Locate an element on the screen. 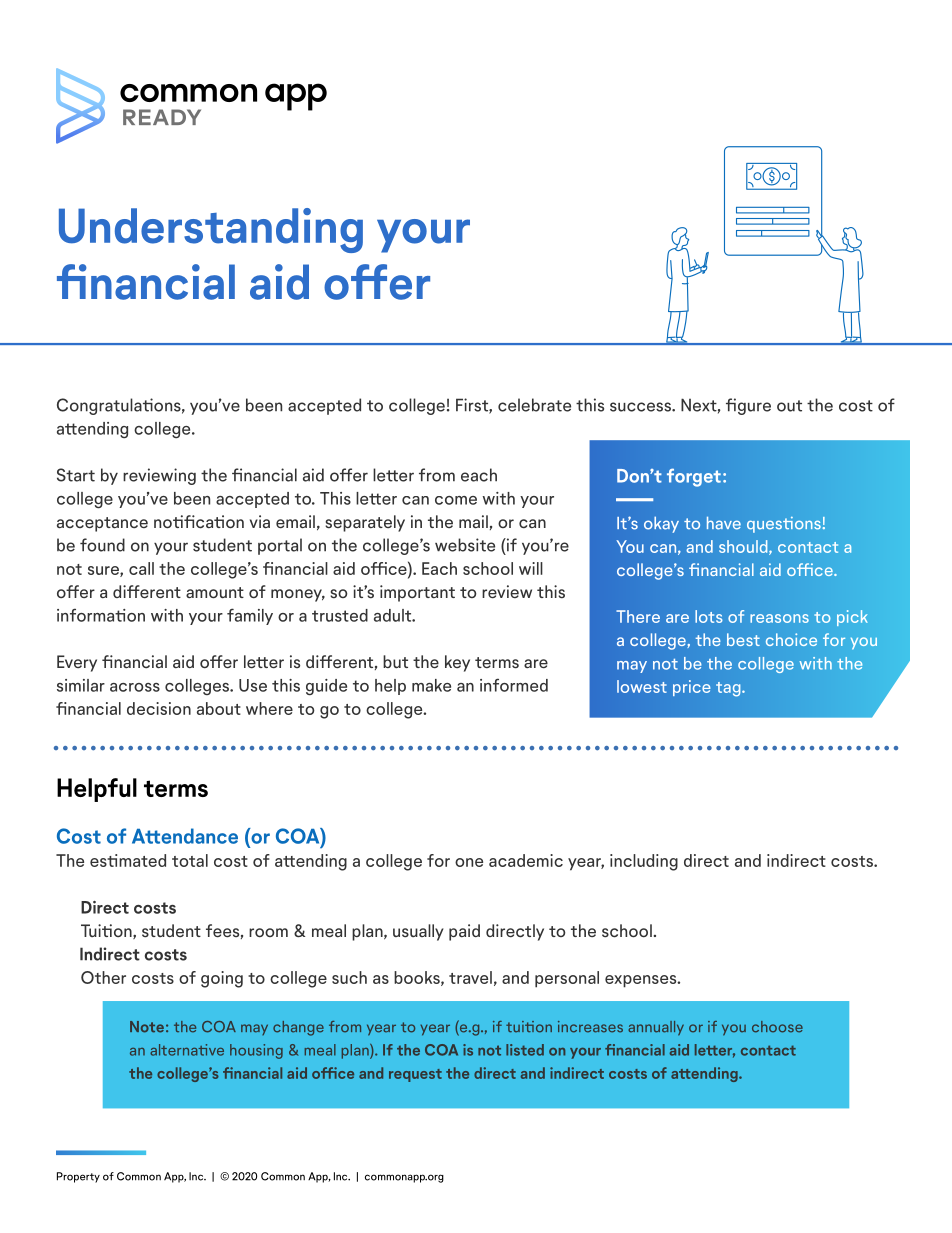 Image resolution: width=952 pixels, height=1233 pixels. Understanding is located at coordinates (211, 230).
